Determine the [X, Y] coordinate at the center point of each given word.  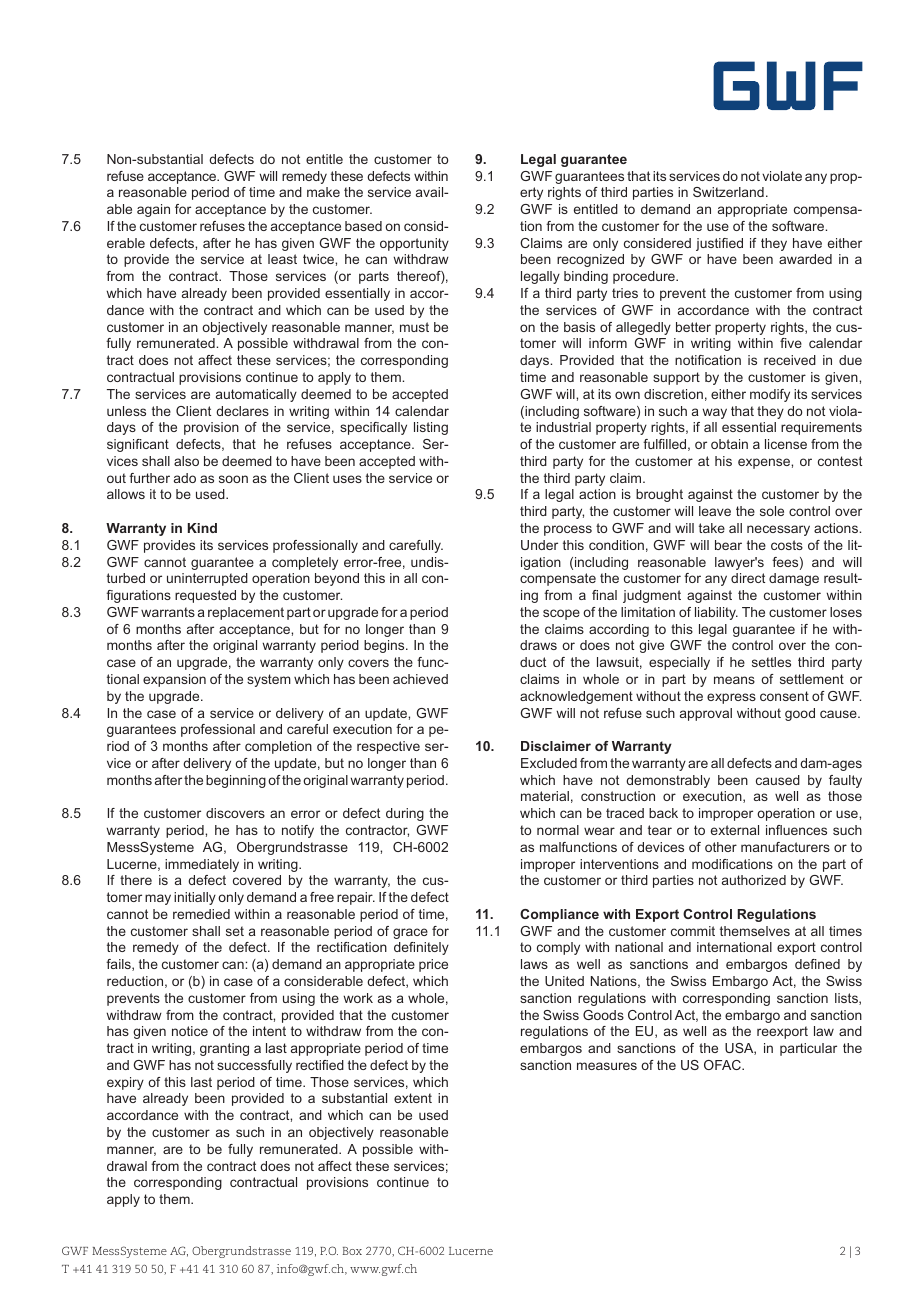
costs [787, 545]
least [282, 259]
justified [719, 244]
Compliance [559, 915]
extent [413, 1098]
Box [352, 1251]
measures [607, 1066]
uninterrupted [207, 579]
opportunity [414, 244]
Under [539, 545]
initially [195, 898]
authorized [754, 880]
